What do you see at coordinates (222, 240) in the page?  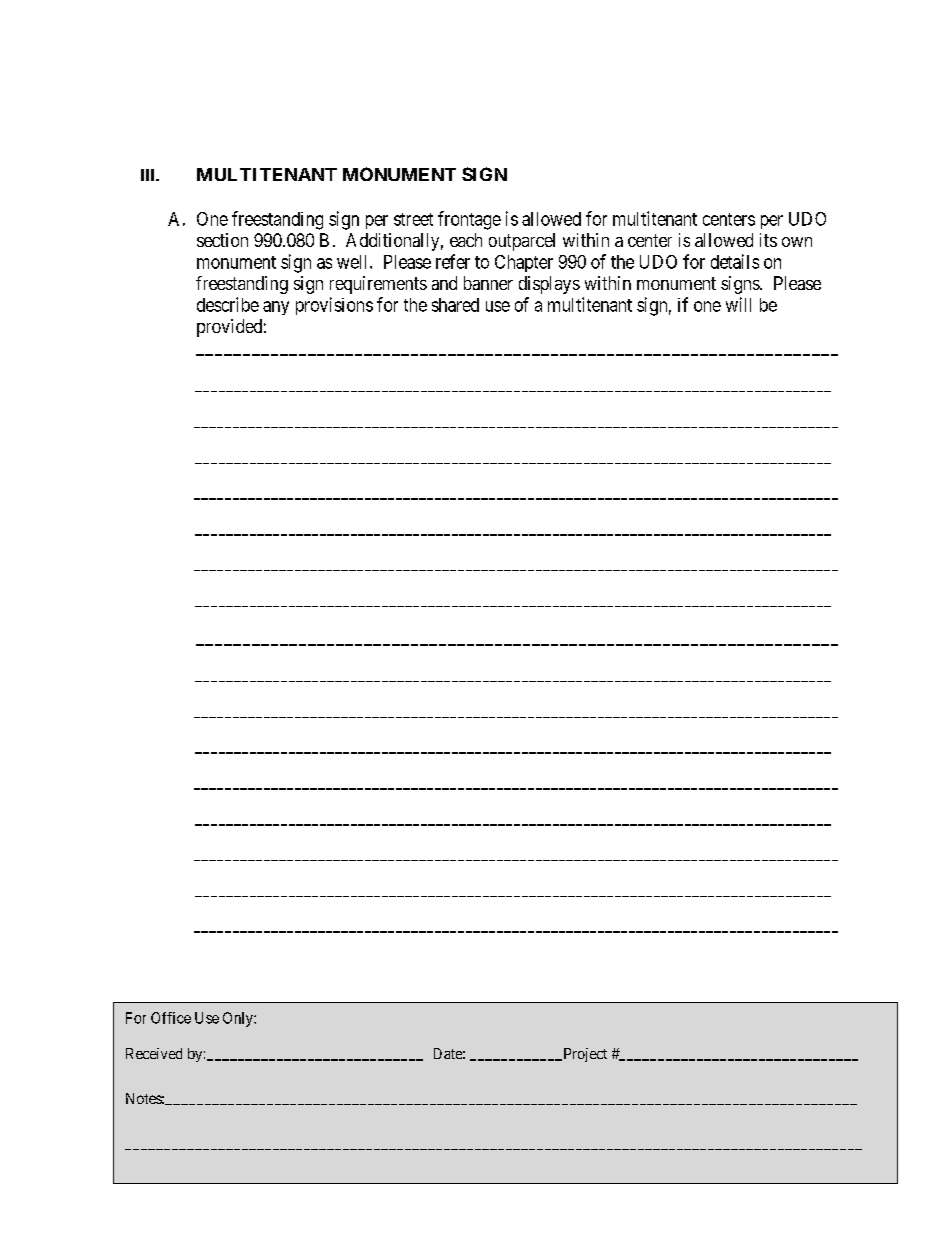 I see `section` at bounding box center [222, 240].
